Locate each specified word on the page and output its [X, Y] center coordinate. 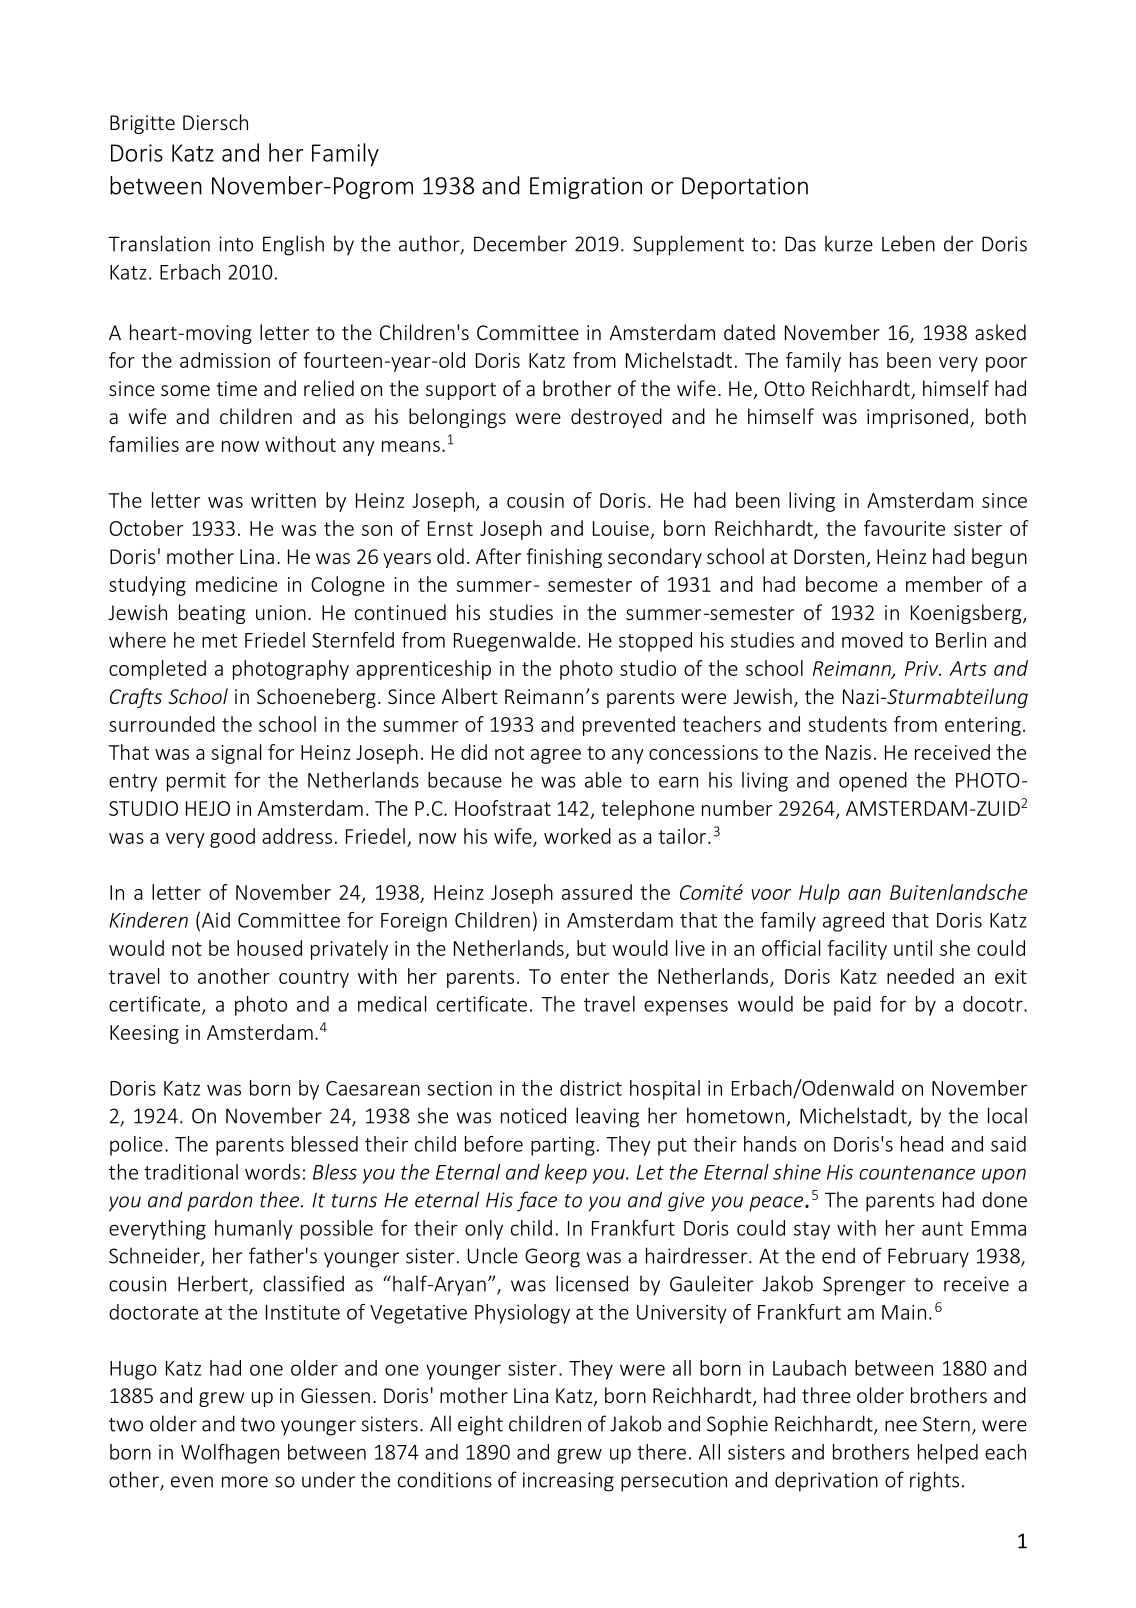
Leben [908, 243]
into [236, 244]
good [232, 838]
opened [873, 782]
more [245, 1482]
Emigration [586, 188]
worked [577, 836]
